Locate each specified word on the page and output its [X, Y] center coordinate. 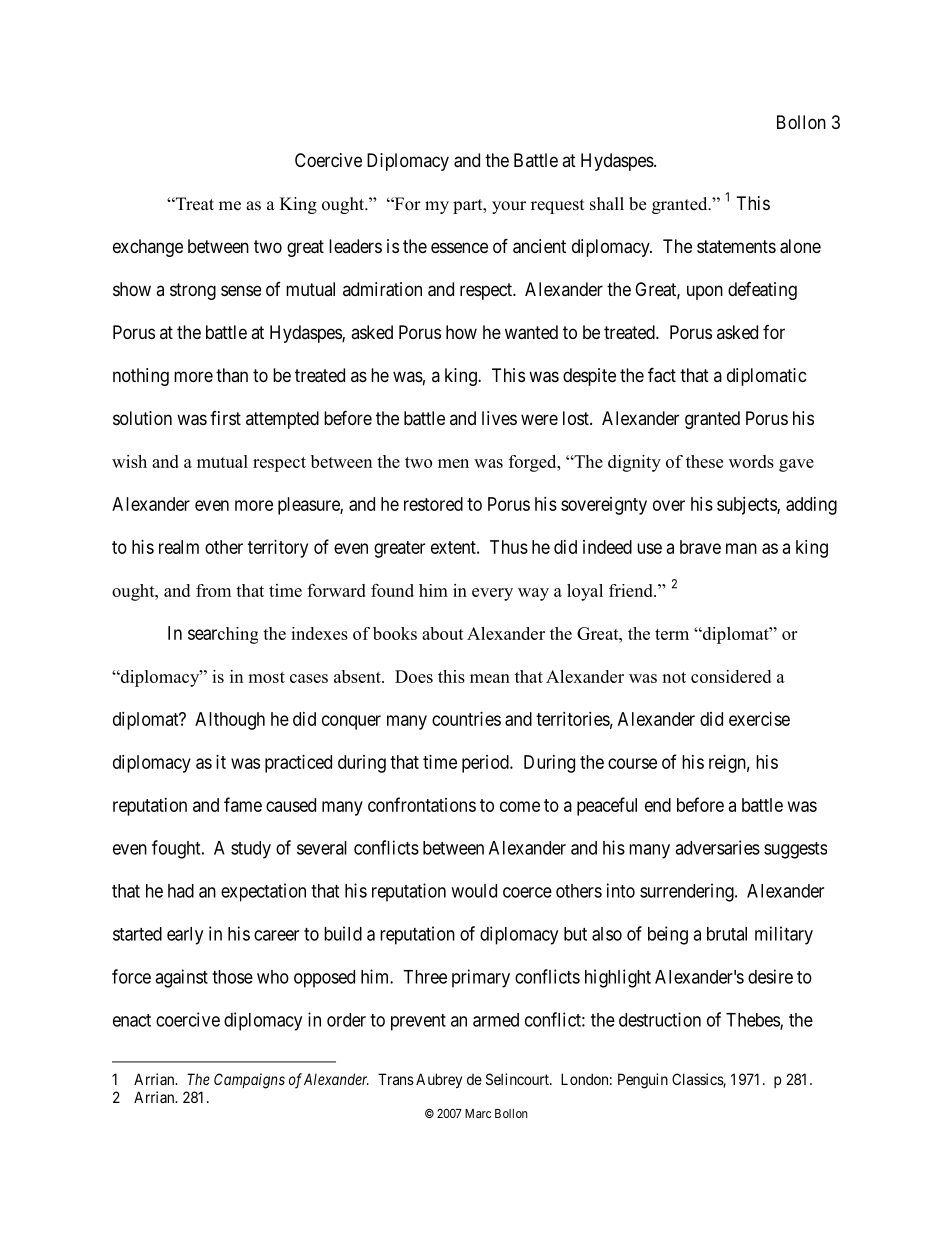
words [751, 461]
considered [731, 676]
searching [223, 635]
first [225, 418]
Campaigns [249, 1081]
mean [490, 678]
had [181, 891]
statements [736, 247]
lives [499, 418]
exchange [148, 248]
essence [459, 247]
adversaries [717, 847]
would [474, 891]
